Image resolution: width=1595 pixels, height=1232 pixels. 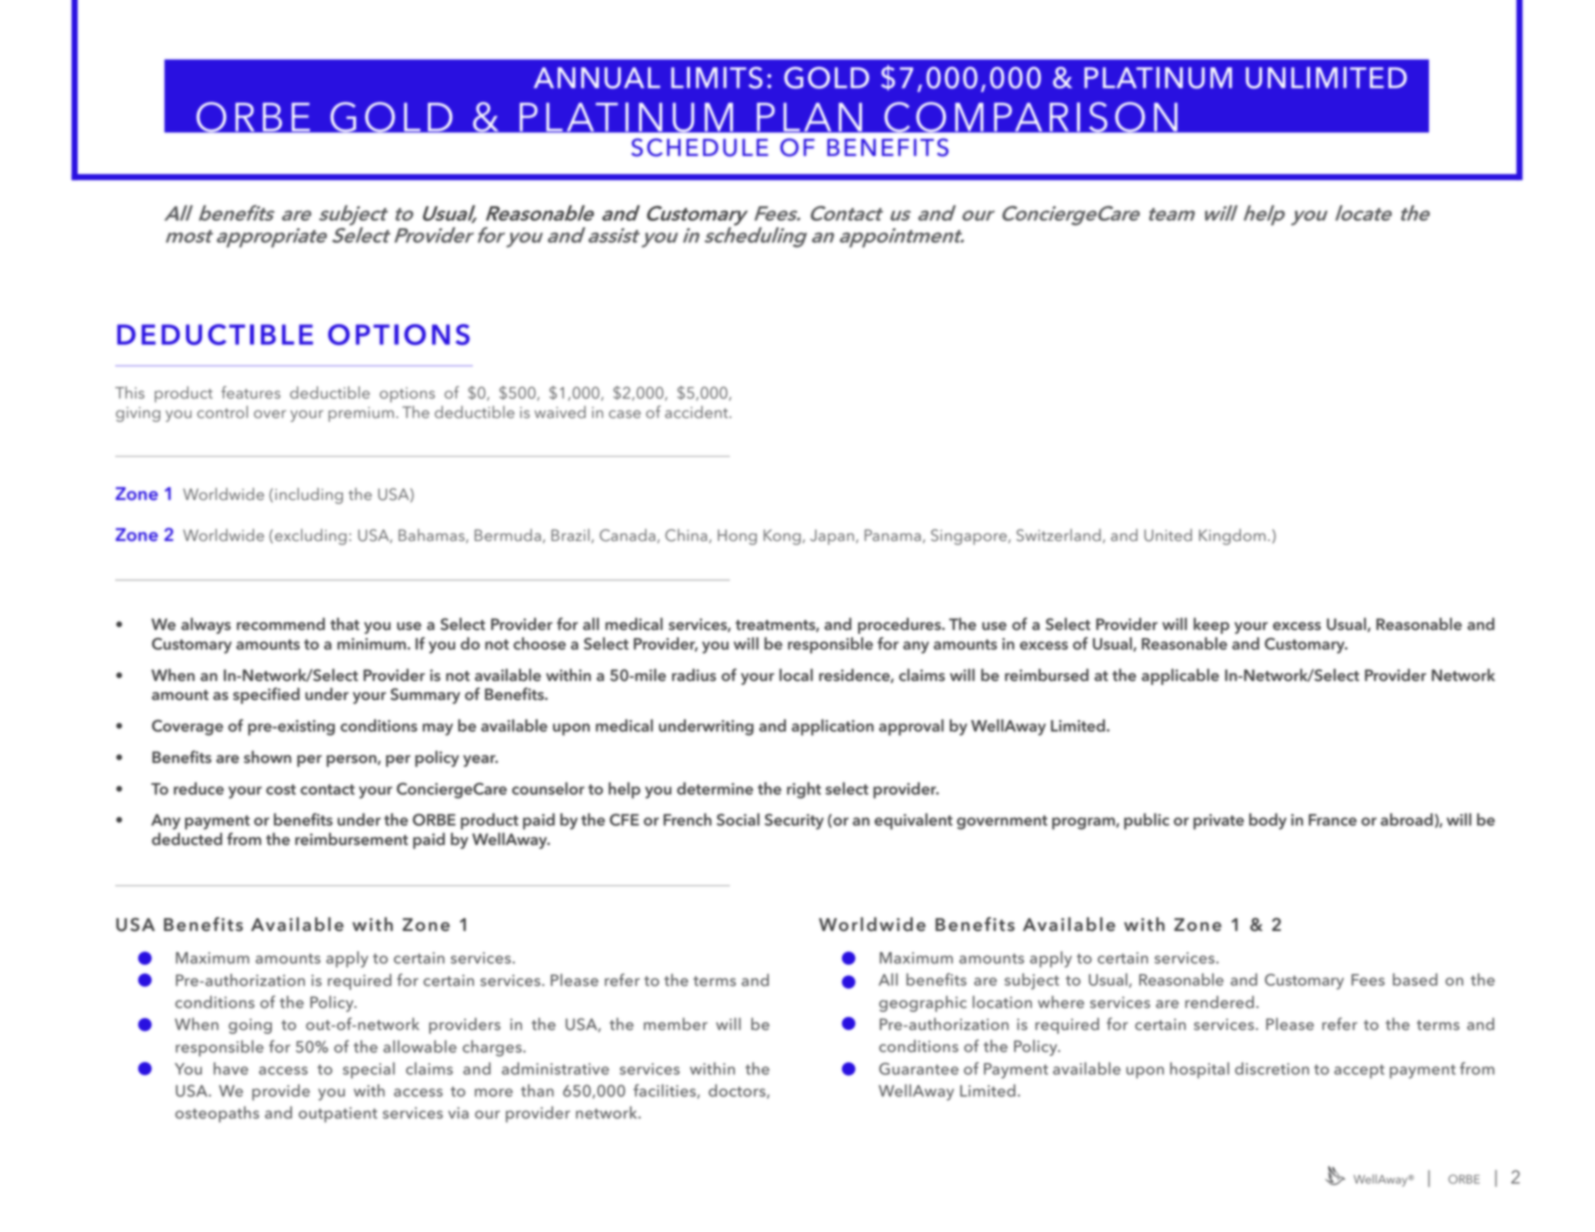 I want to click on LIMITS, so click(x=717, y=78).
